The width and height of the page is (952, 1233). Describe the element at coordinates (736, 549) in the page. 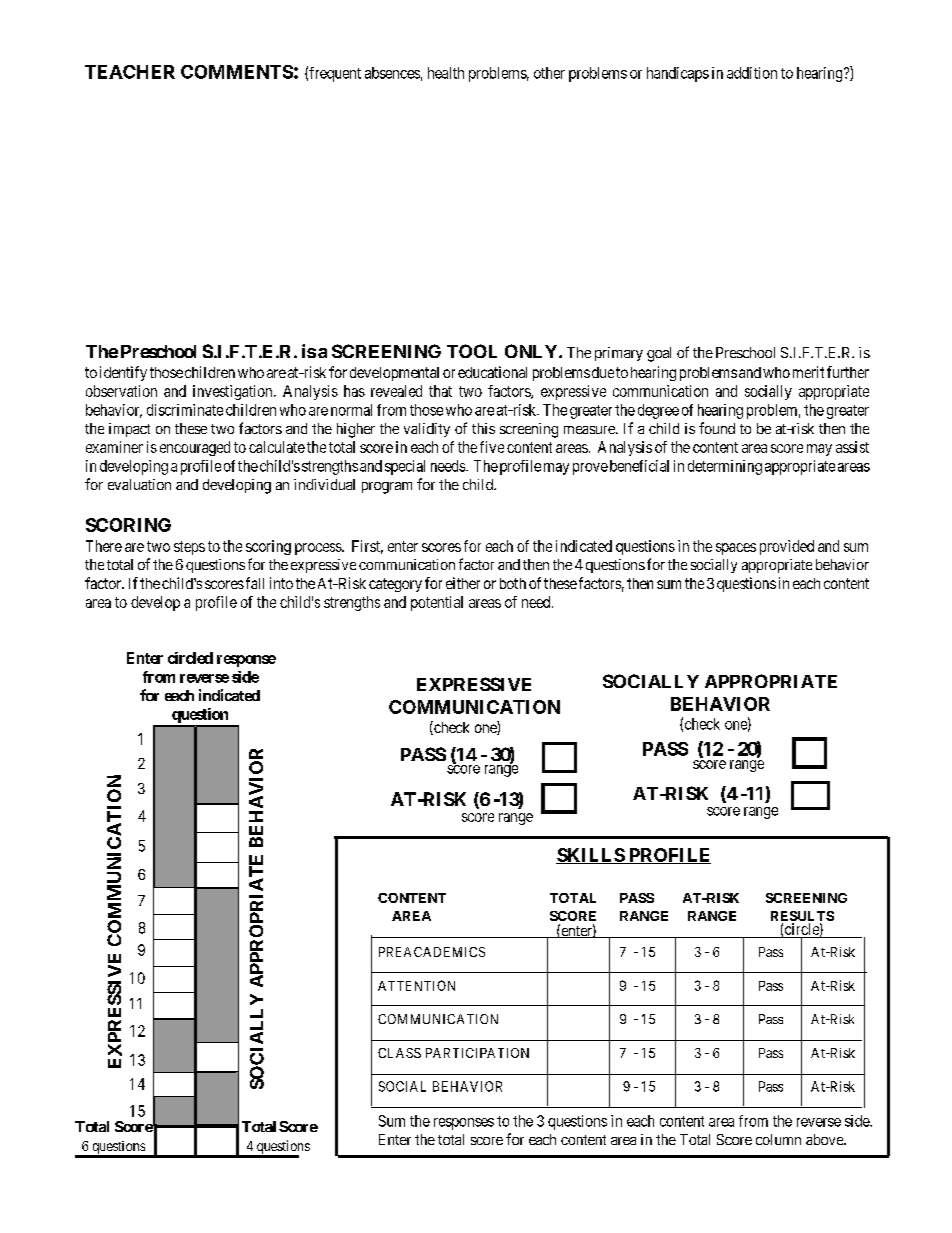

I see `spaces` at that location.
